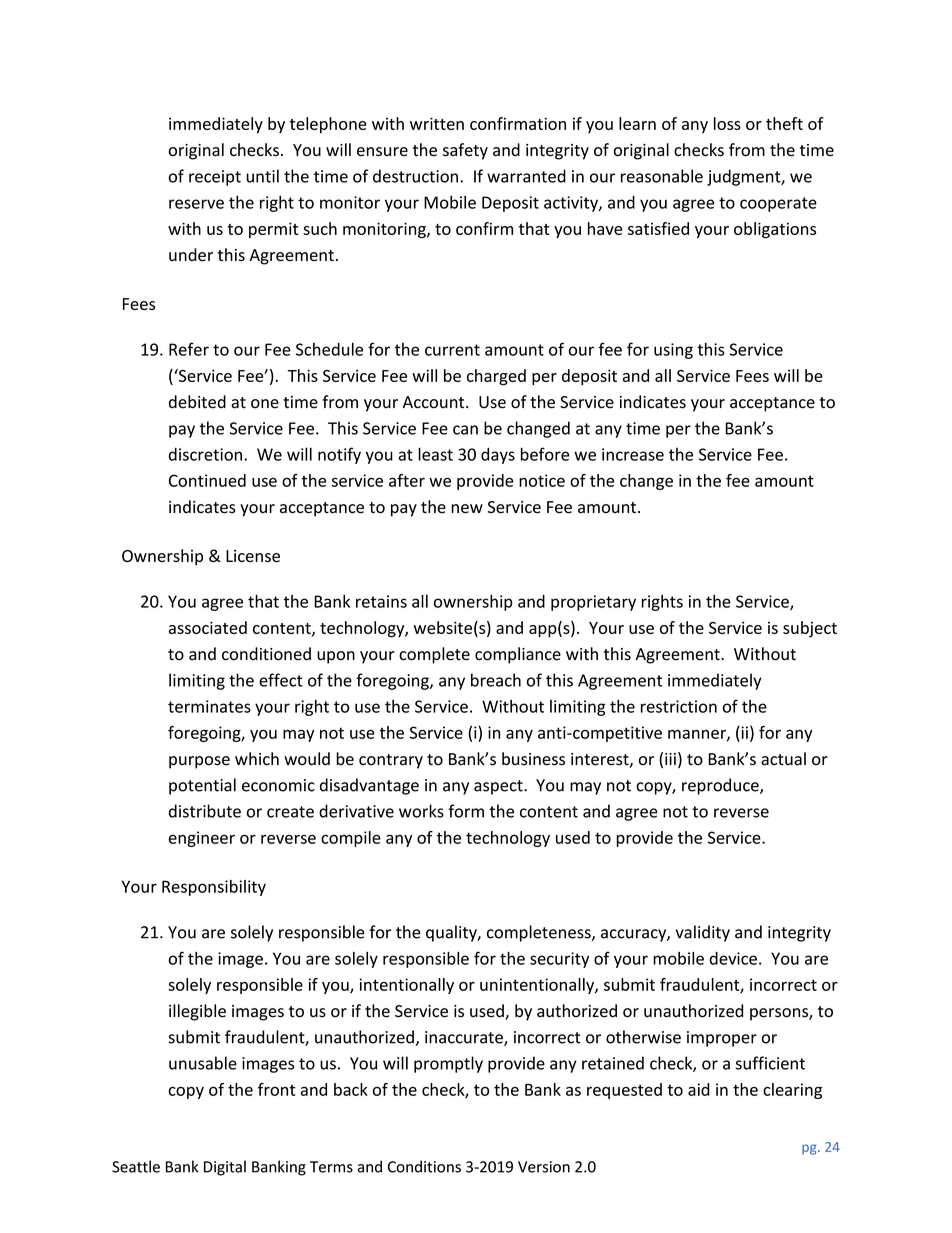  What do you see at coordinates (727, 123) in the page?
I see `loss` at bounding box center [727, 123].
